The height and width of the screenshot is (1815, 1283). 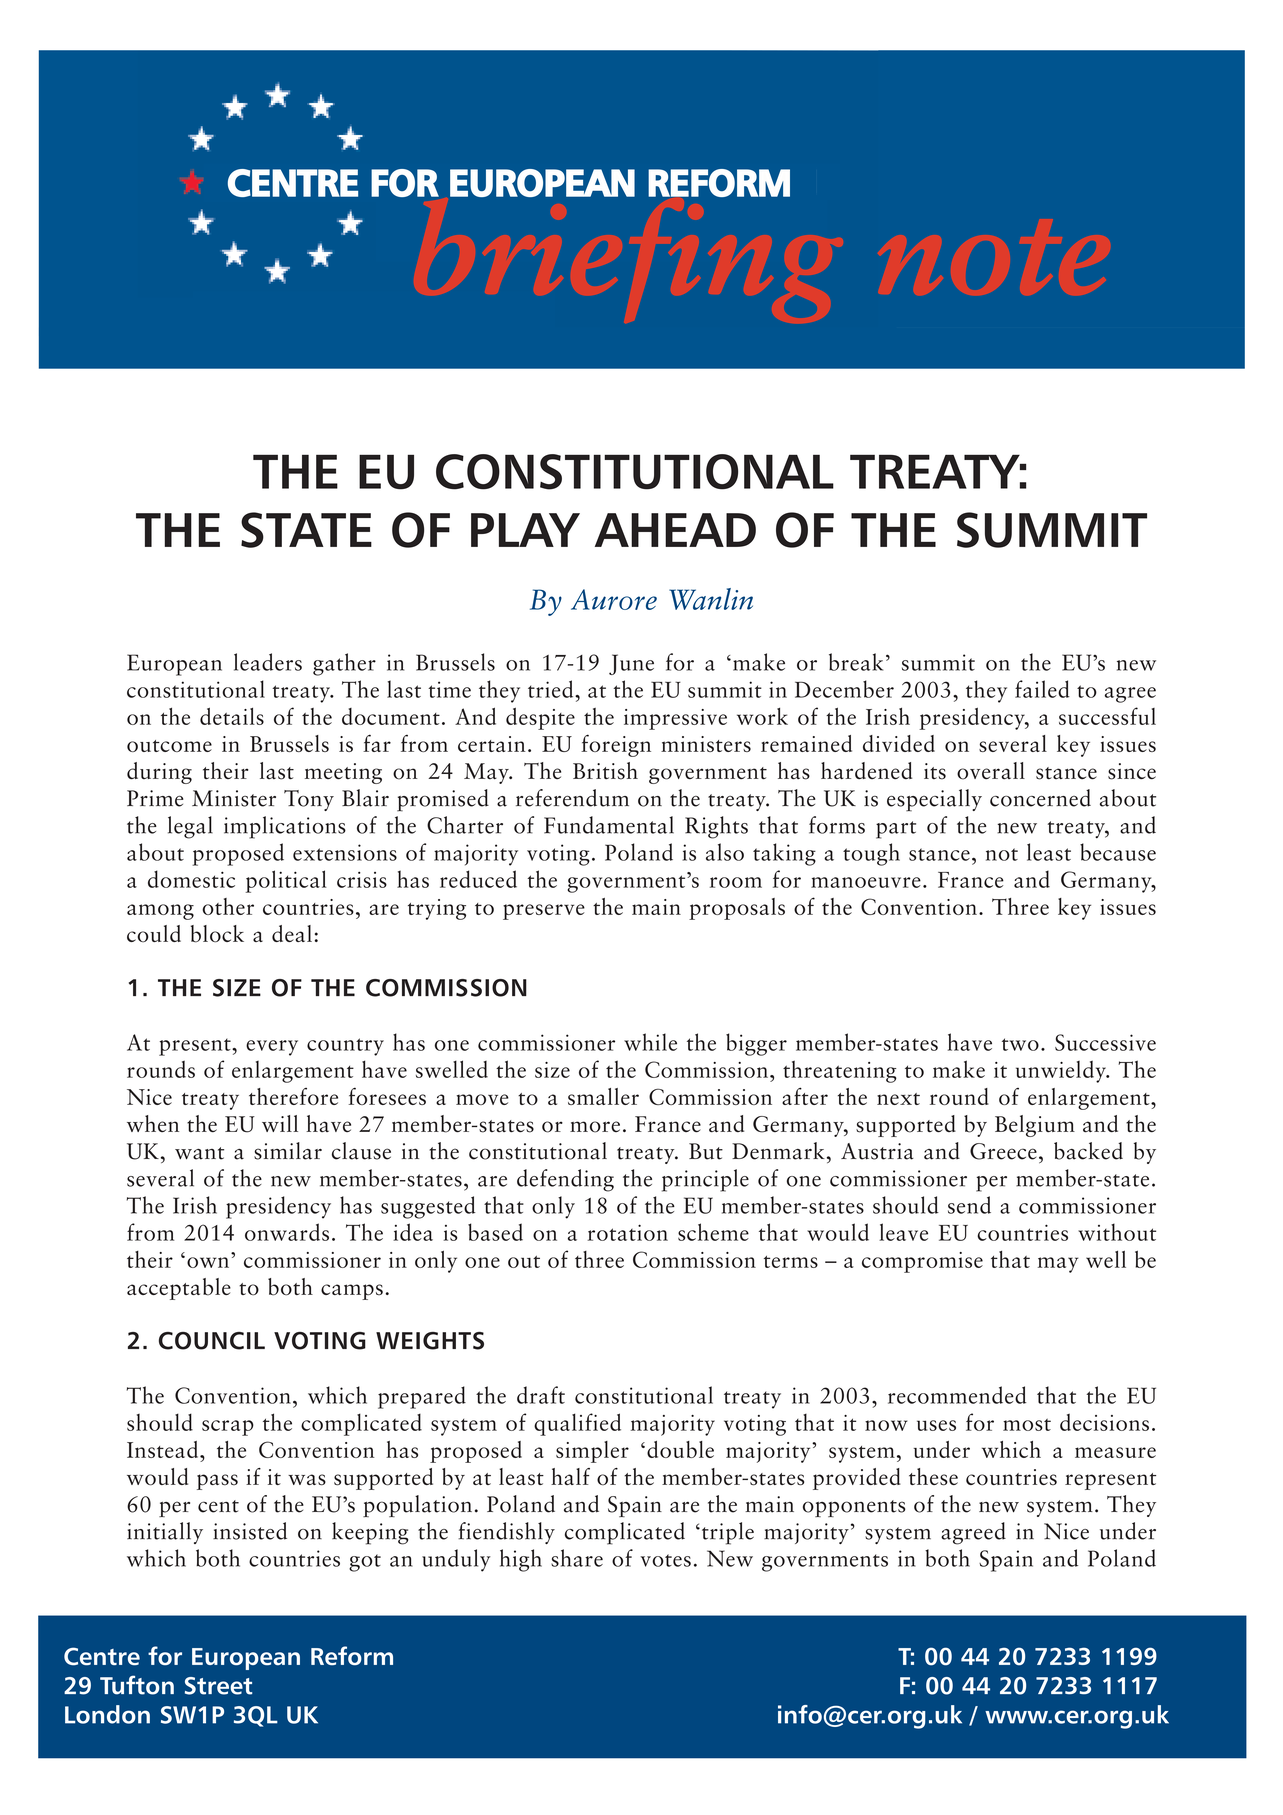 I want to click on qualified, so click(x=577, y=1424).
